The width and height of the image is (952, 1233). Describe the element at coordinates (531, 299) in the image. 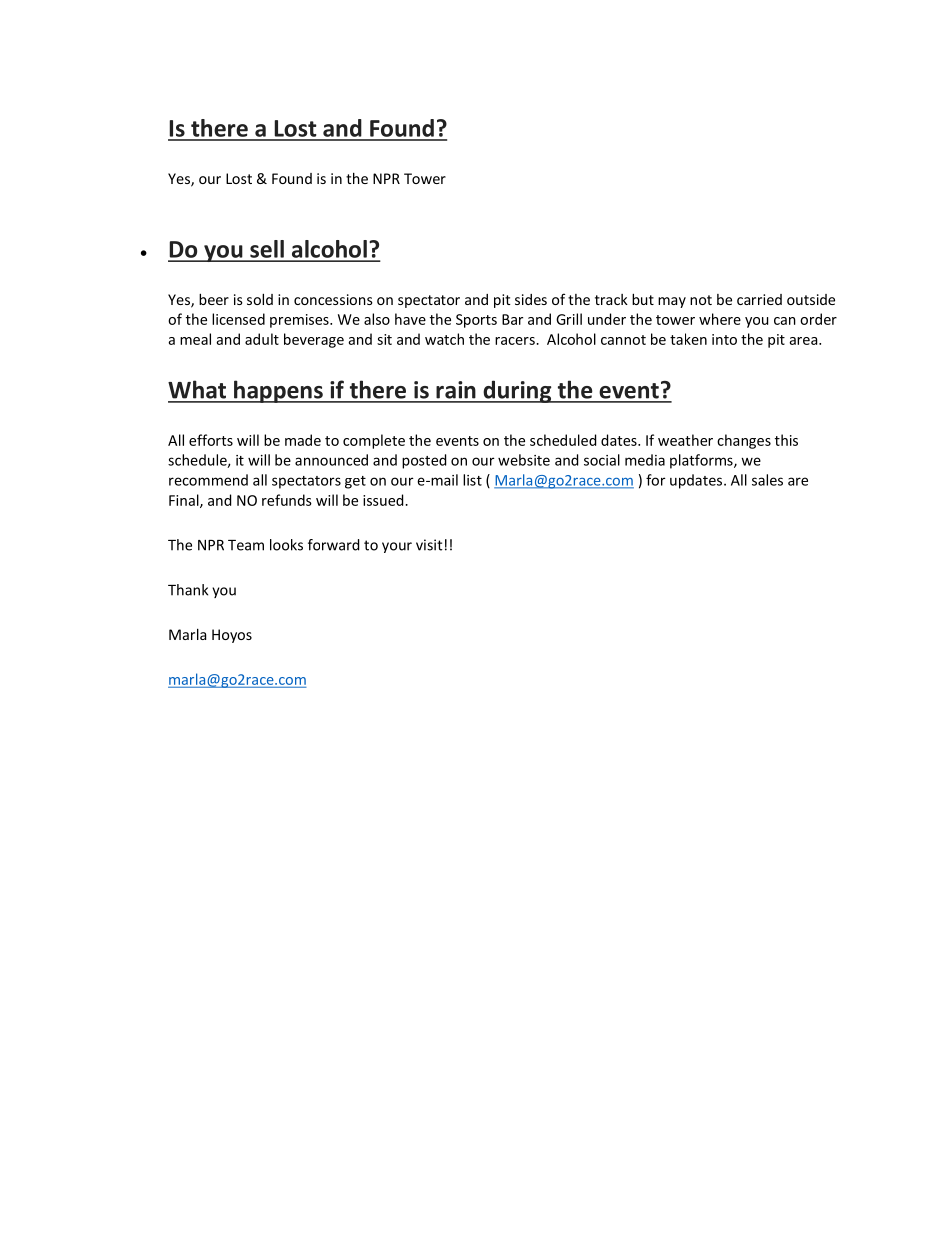

I see `sides` at that location.
